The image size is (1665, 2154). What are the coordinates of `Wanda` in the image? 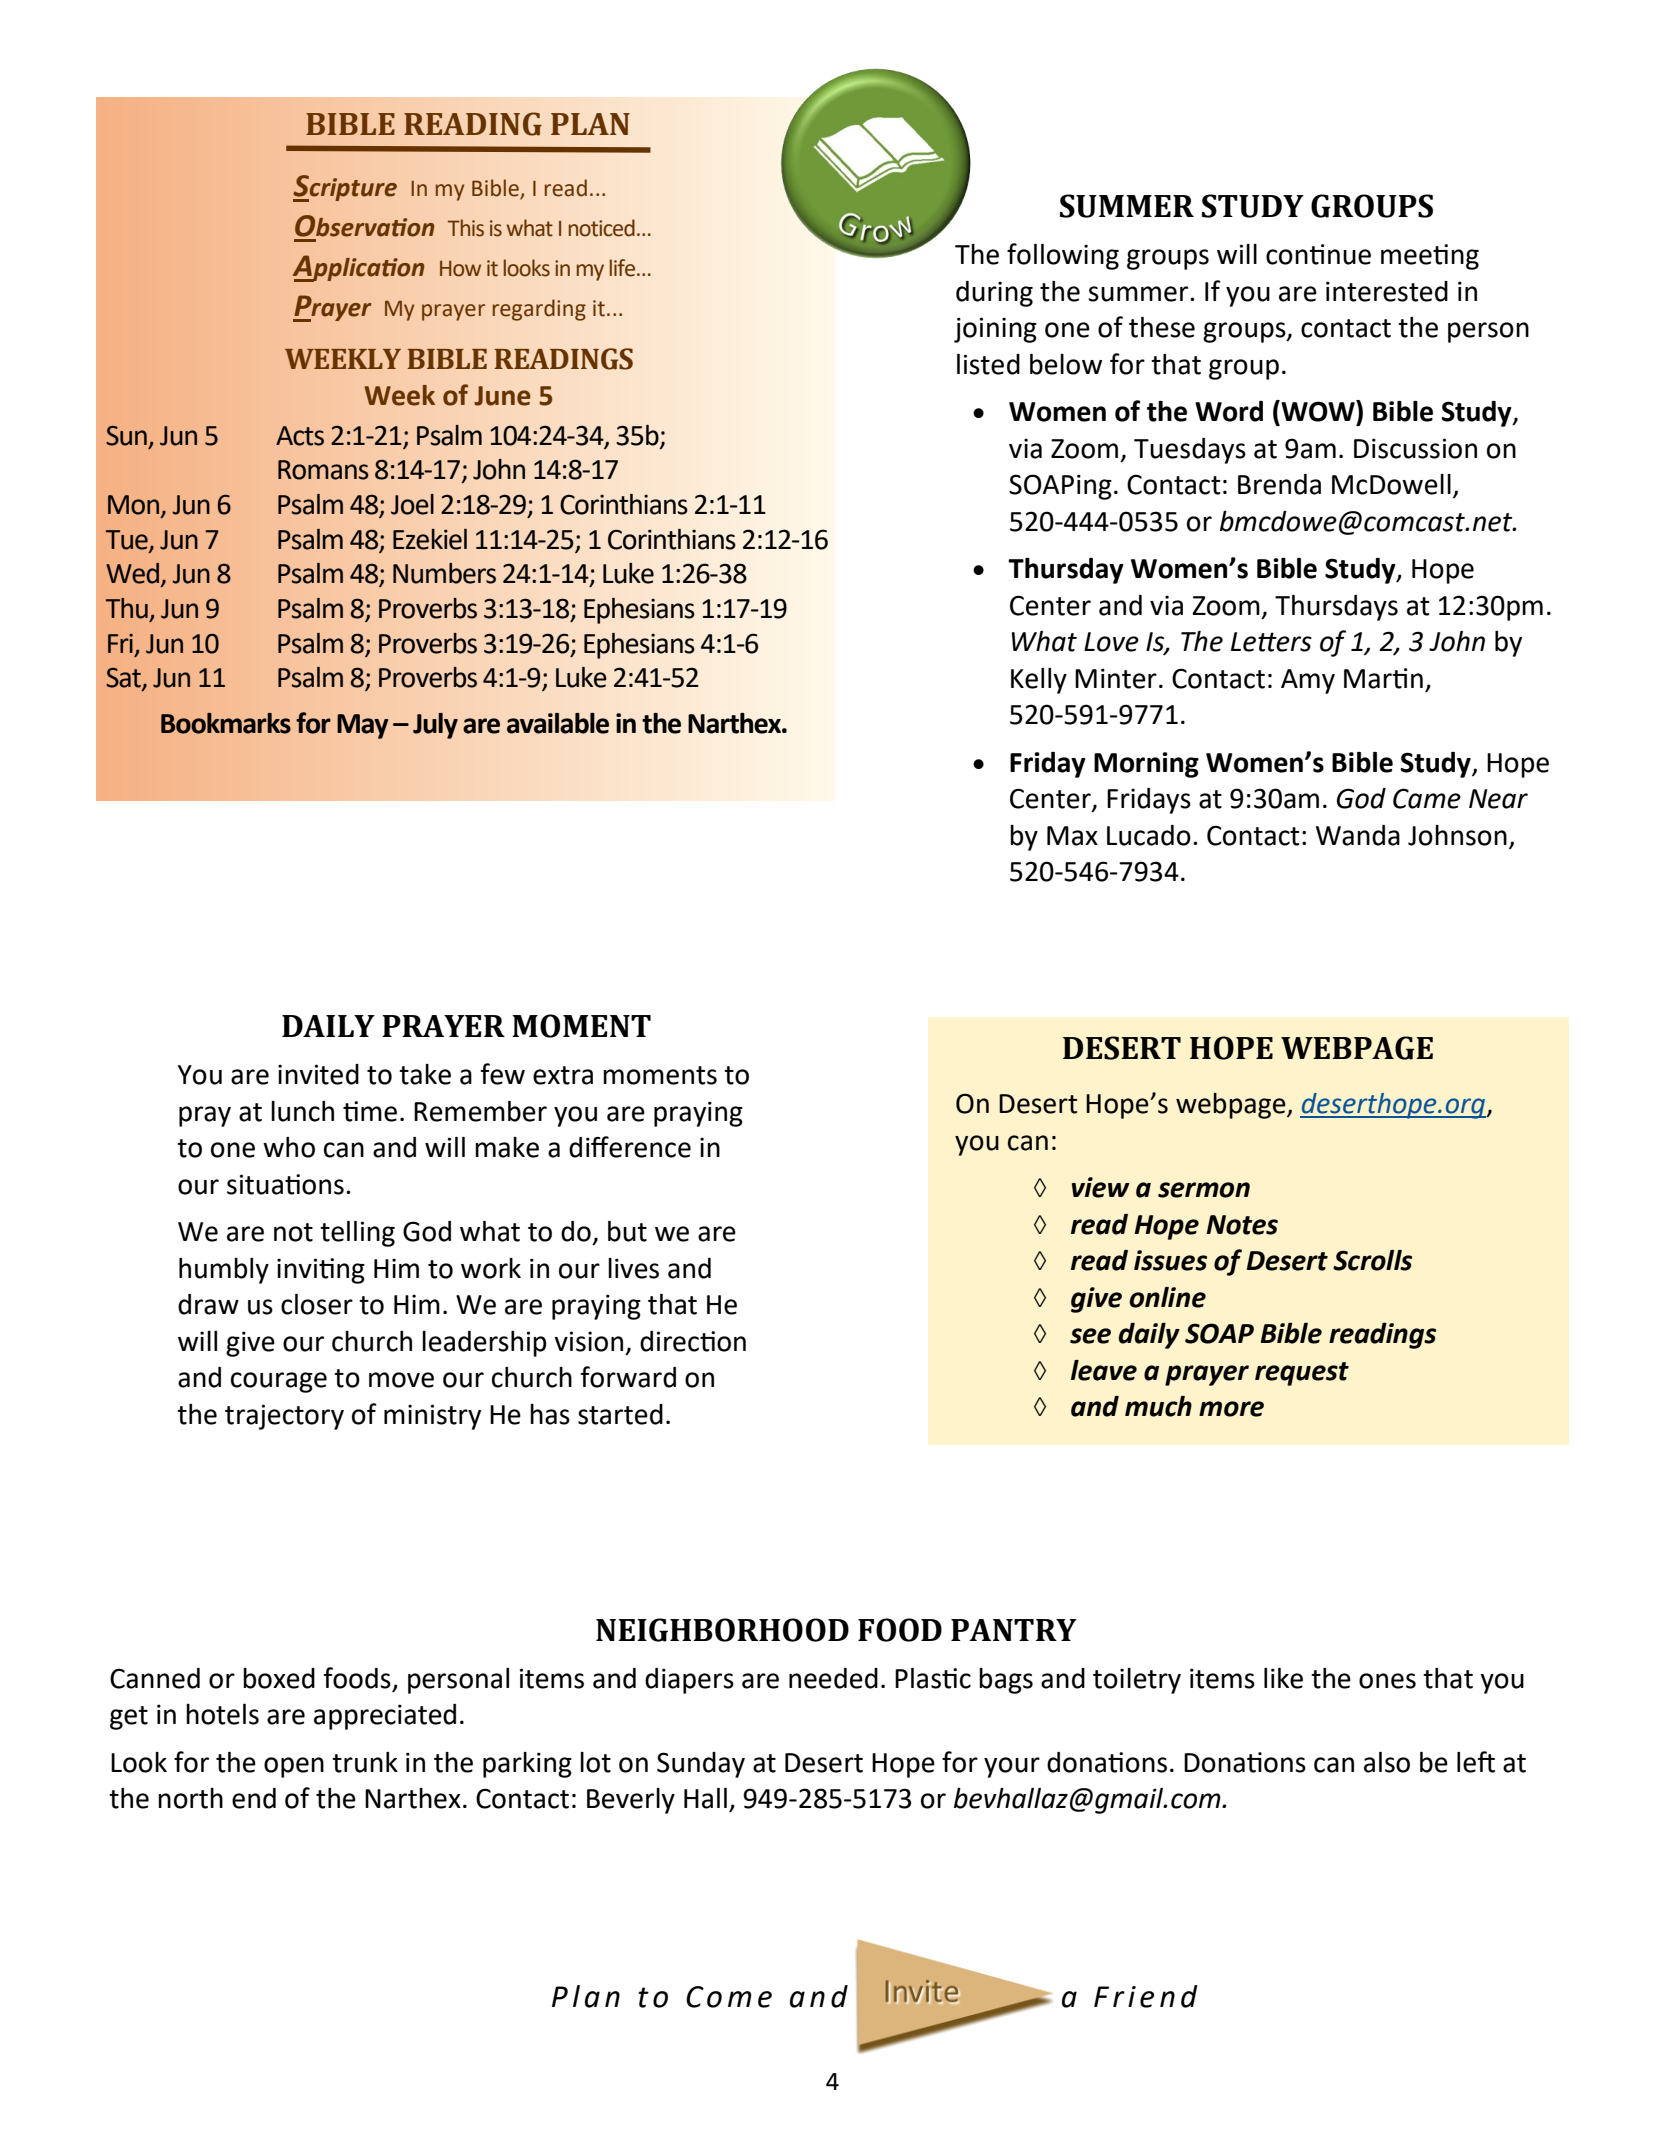 It's located at (1358, 835).
